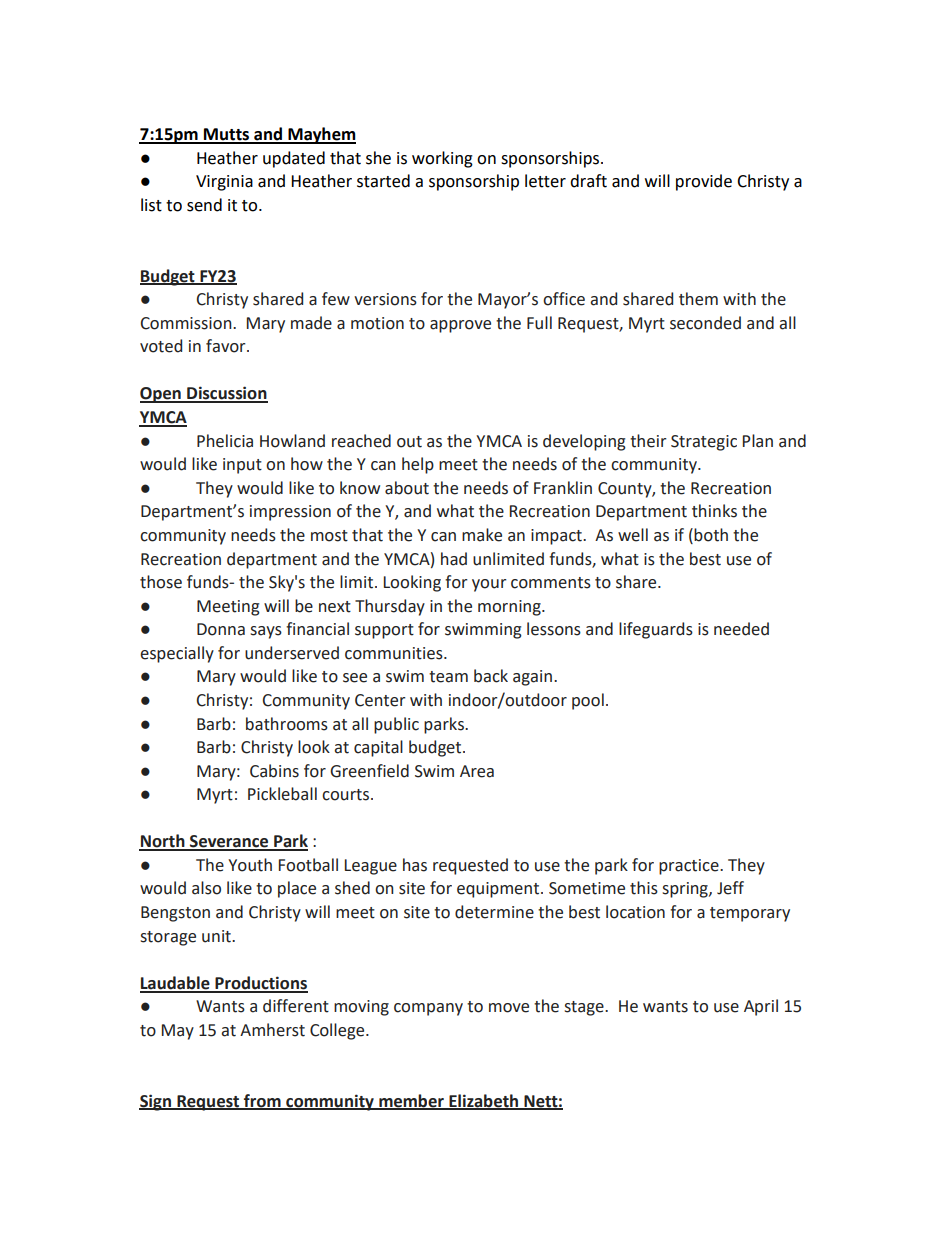 This document has width=952, height=1233. What do you see at coordinates (442, 159) in the document?
I see `working` at bounding box center [442, 159].
